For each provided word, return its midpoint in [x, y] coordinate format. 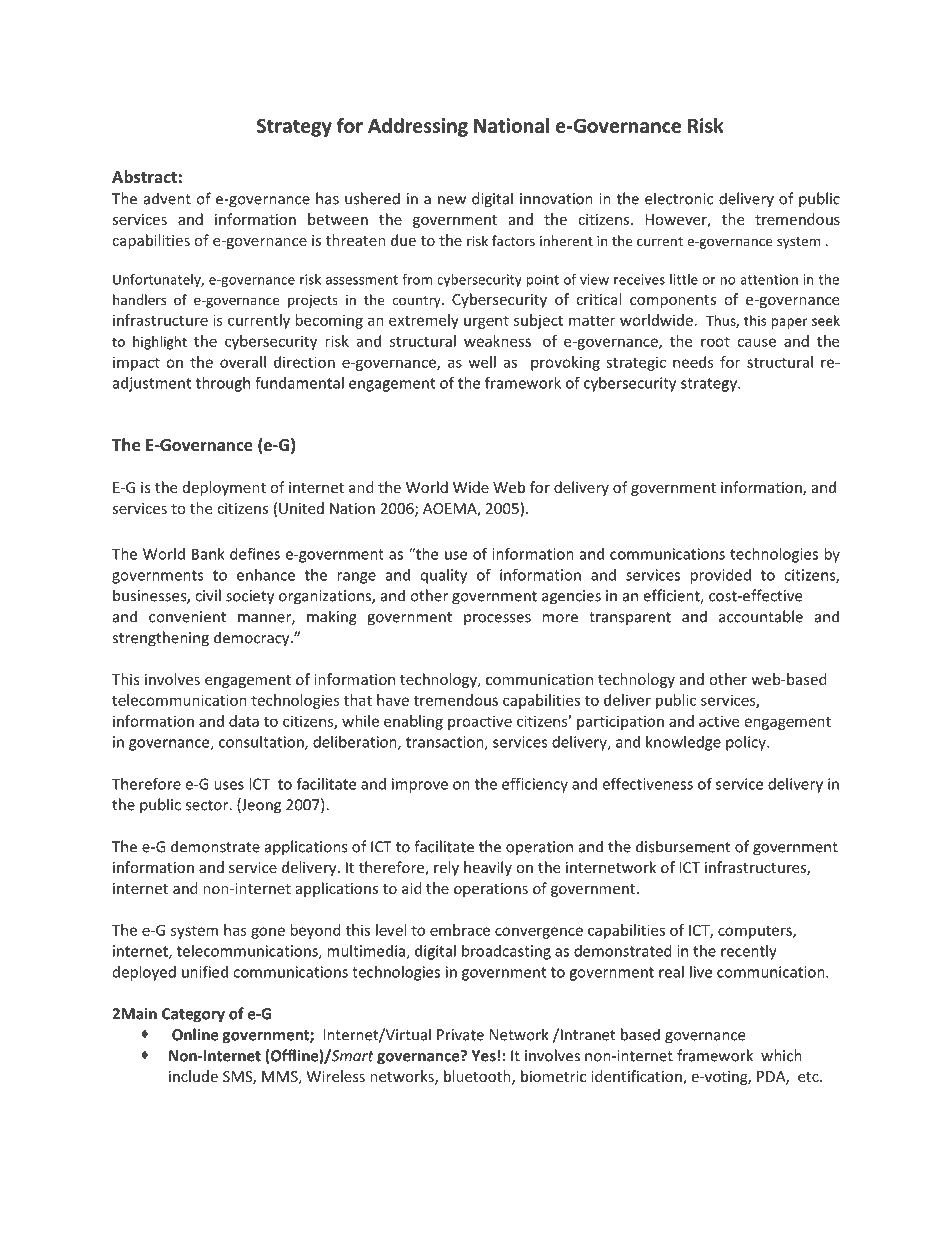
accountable [761, 616]
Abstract [144, 176]
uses [229, 785]
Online [195, 1034]
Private [460, 1035]
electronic [679, 198]
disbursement [683, 846]
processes [497, 620]
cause [756, 342]
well [482, 362]
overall [243, 362]
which [781, 1055]
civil [208, 595]
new [452, 200]
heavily [488, 868]
